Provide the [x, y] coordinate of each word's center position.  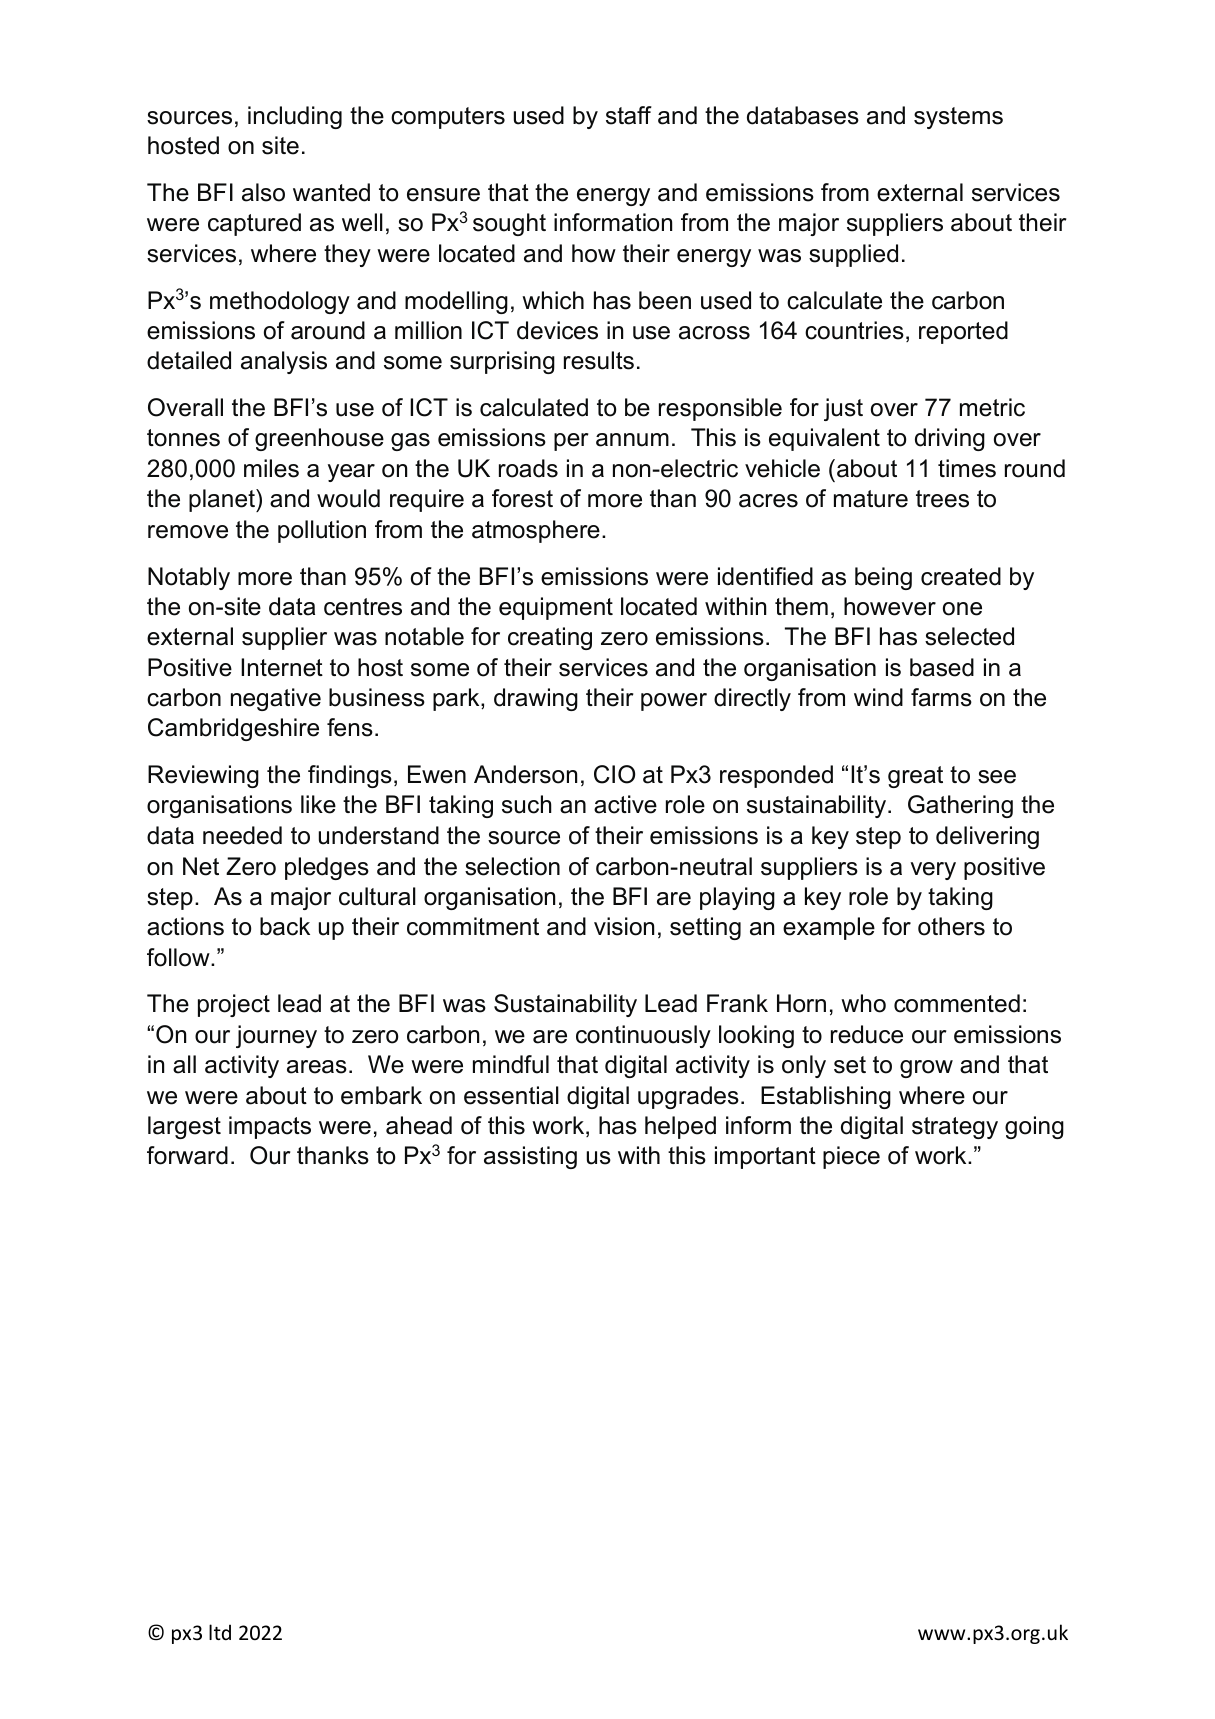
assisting [530, 1157]
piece [851, 1157]
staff [629, 115]
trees [942, 499]
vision [624, 926]
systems [958, 118]
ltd [220, 1632]
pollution [322, 531]
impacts [270, 1127]
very [933, 871]
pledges [327, 868]
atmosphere [536, 531]
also [263, 192]
